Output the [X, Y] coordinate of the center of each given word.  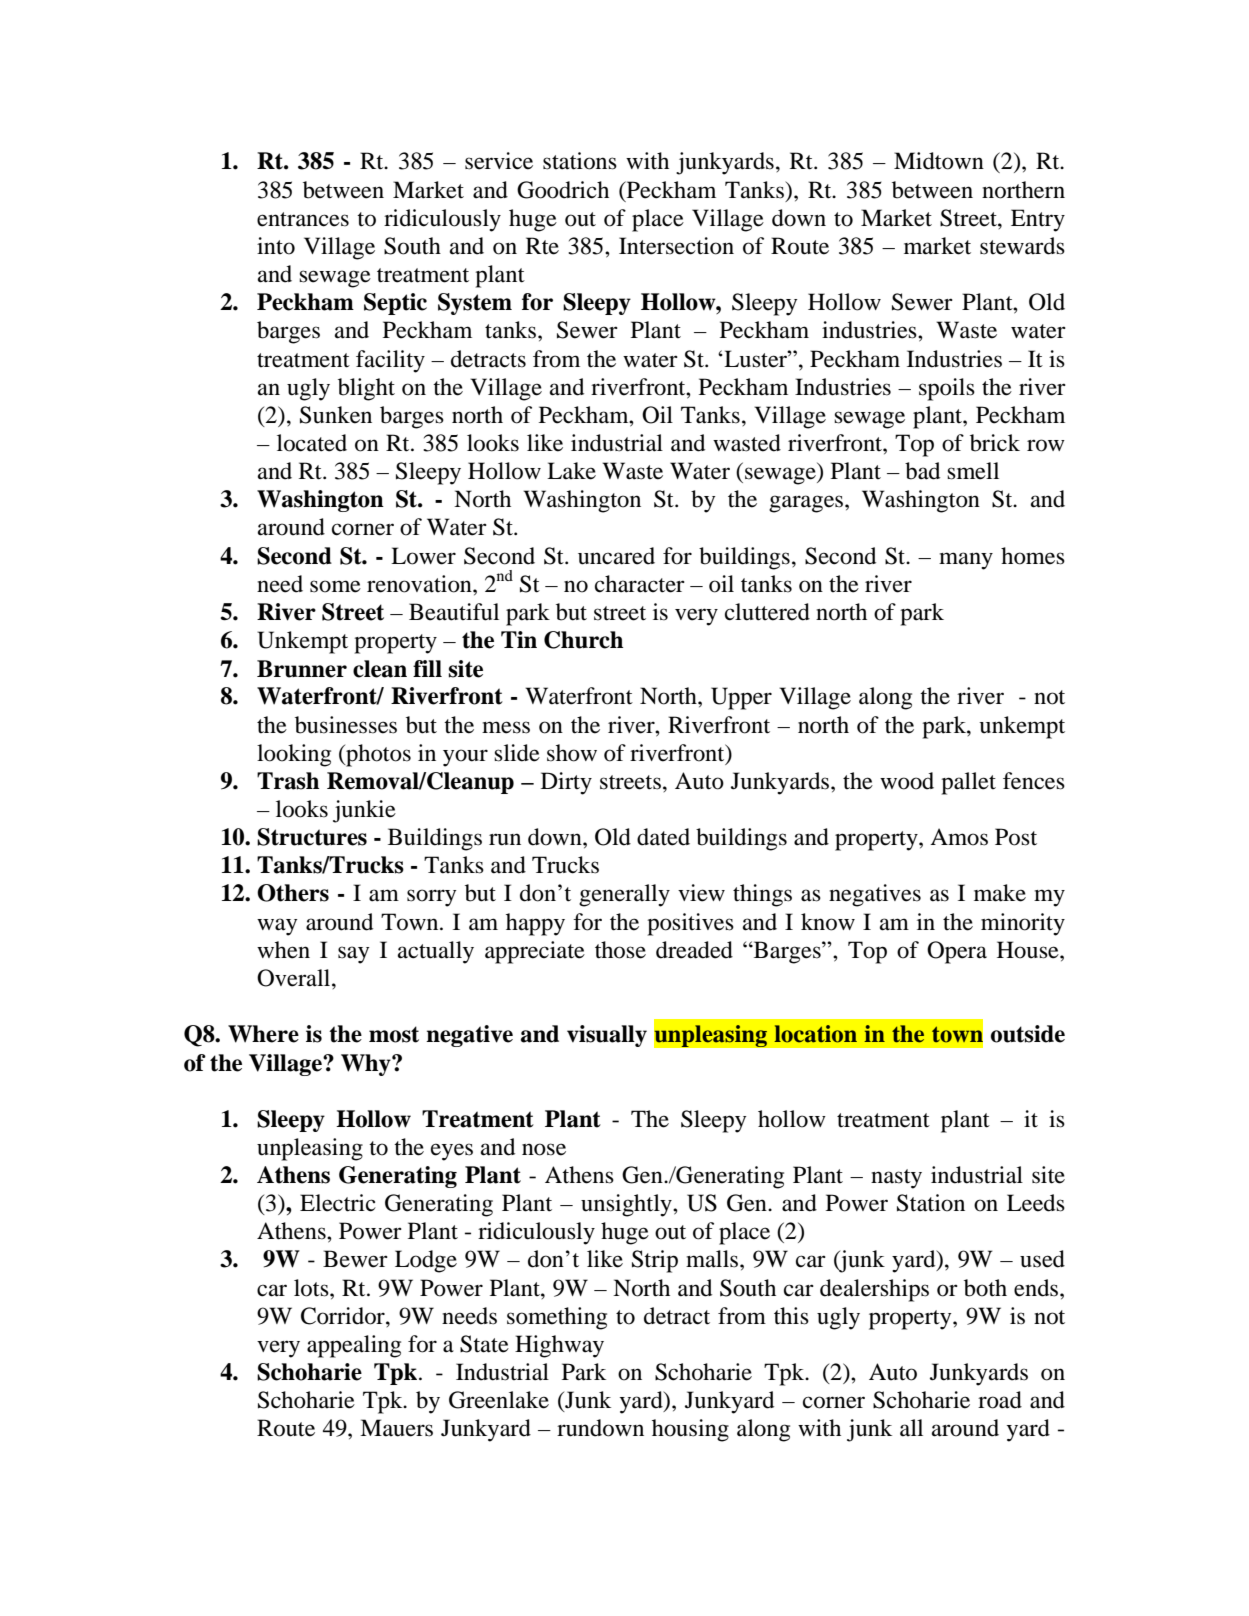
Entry [1038, 220]
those [620, 950]
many [966, 561]
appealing [354, 1346]
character [640, 584]
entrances [303, 219]
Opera [957, 952]
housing [690, 1430]
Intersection [676, 246]
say [354, 955]
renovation [420, 584]
